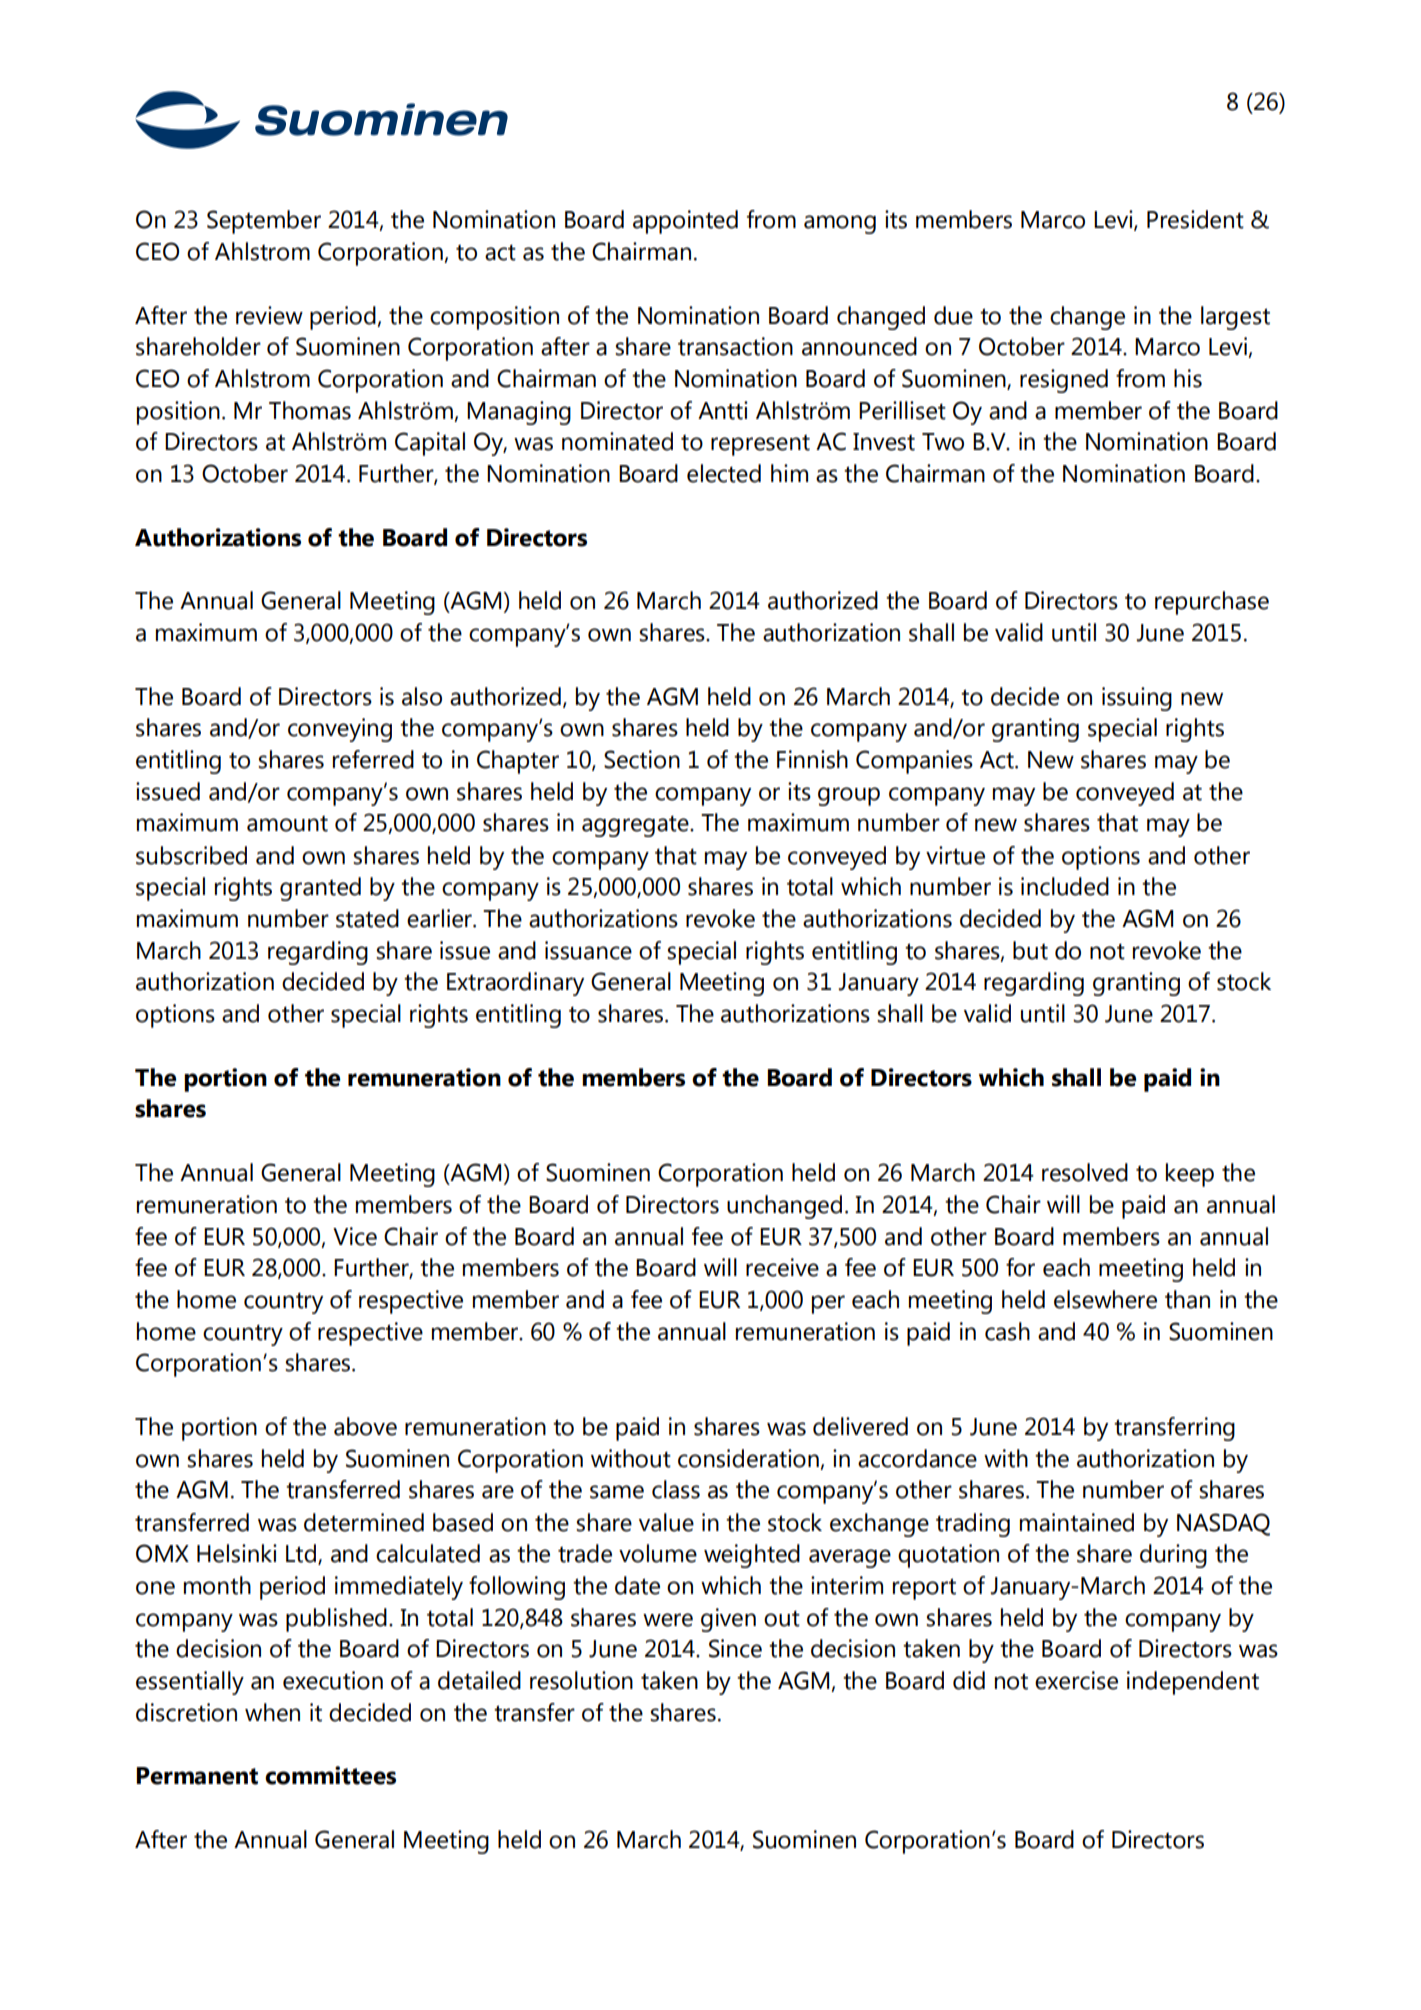 Image resolution: width=1421 pixels, height=2010 pixels. What do you see at coordinates (367, 918) in the image?
I see `stated` at bounding box center [367, 918].
